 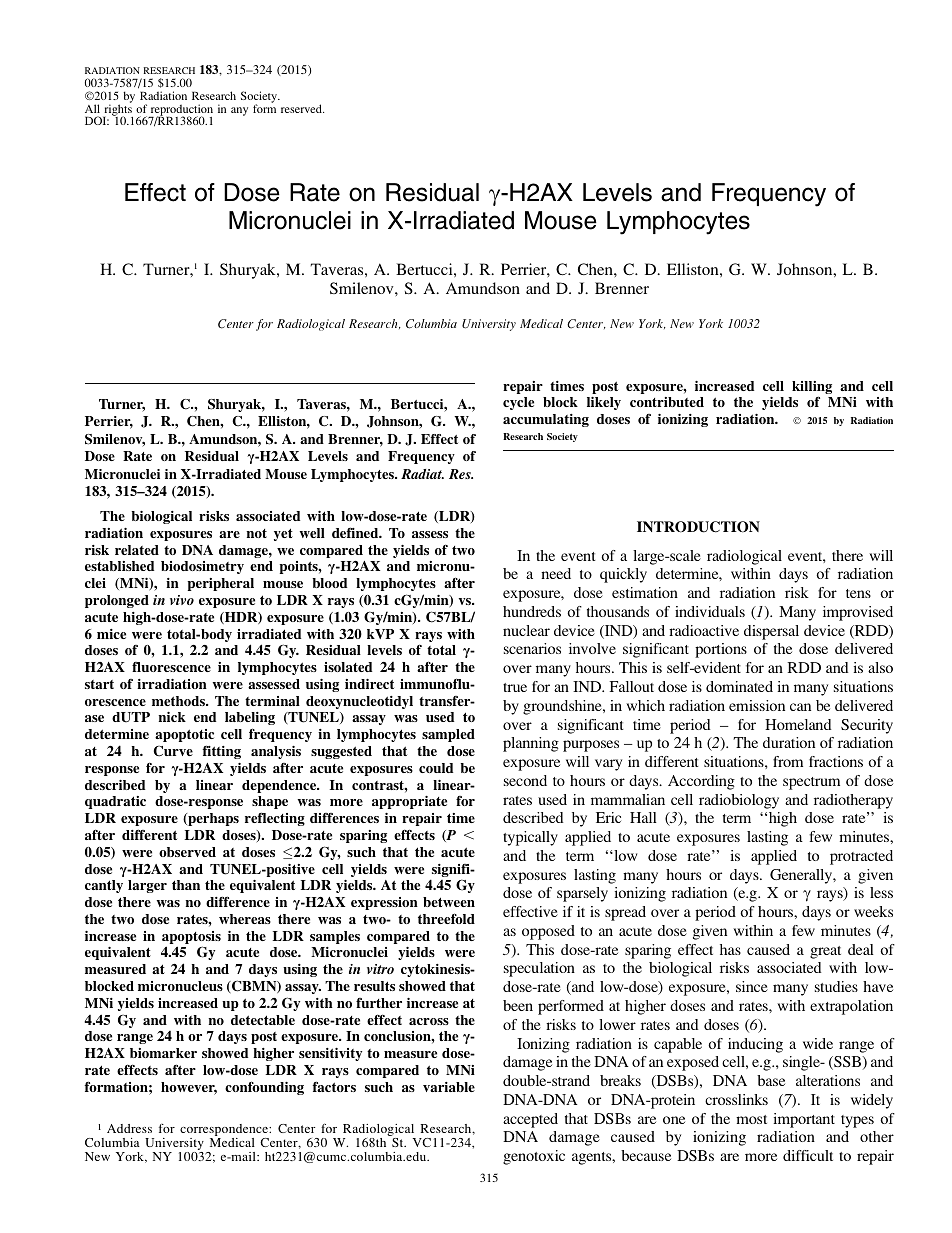 I want to click on reserved, so click(x=302, y=108).
